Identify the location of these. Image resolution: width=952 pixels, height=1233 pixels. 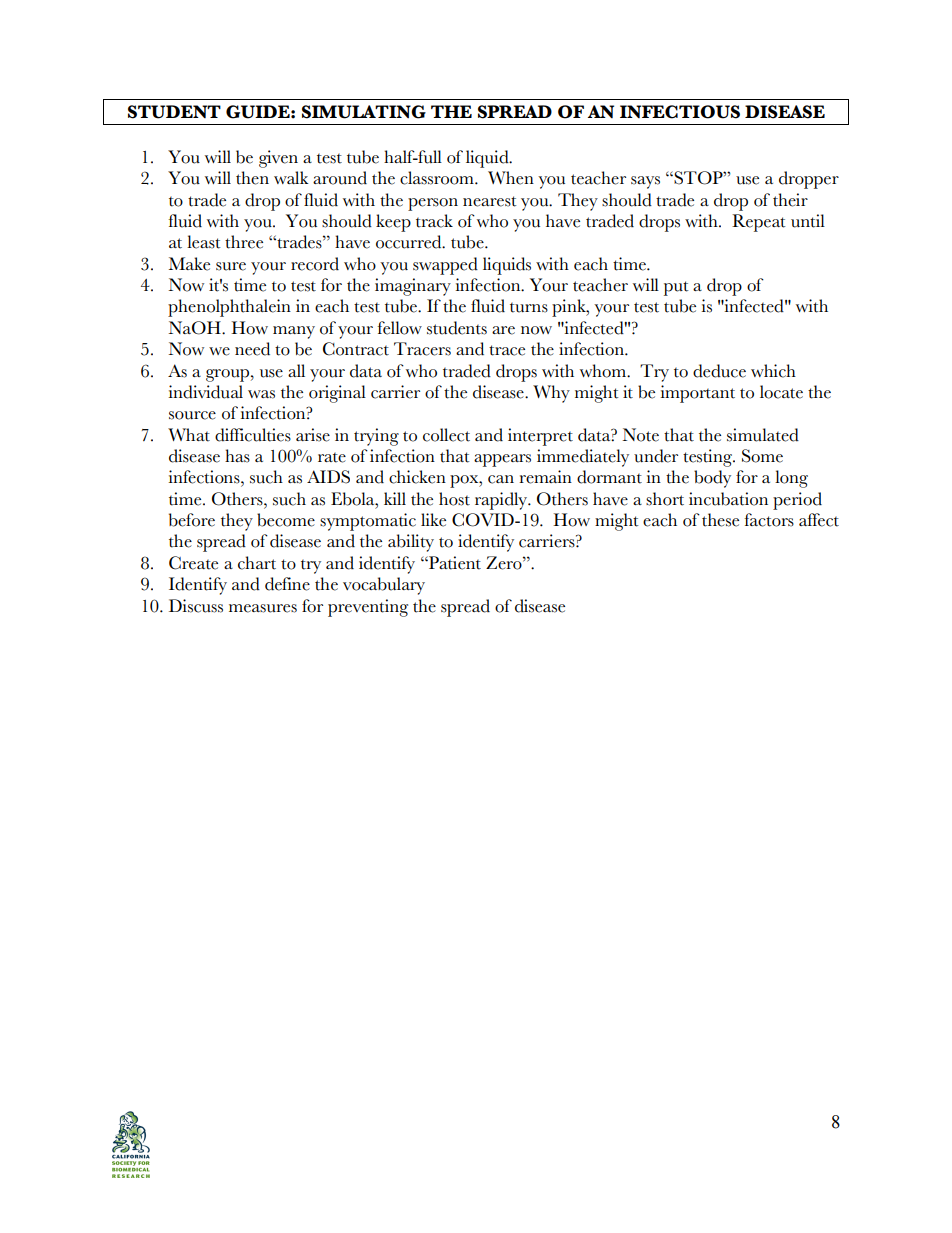
(720, 520).
